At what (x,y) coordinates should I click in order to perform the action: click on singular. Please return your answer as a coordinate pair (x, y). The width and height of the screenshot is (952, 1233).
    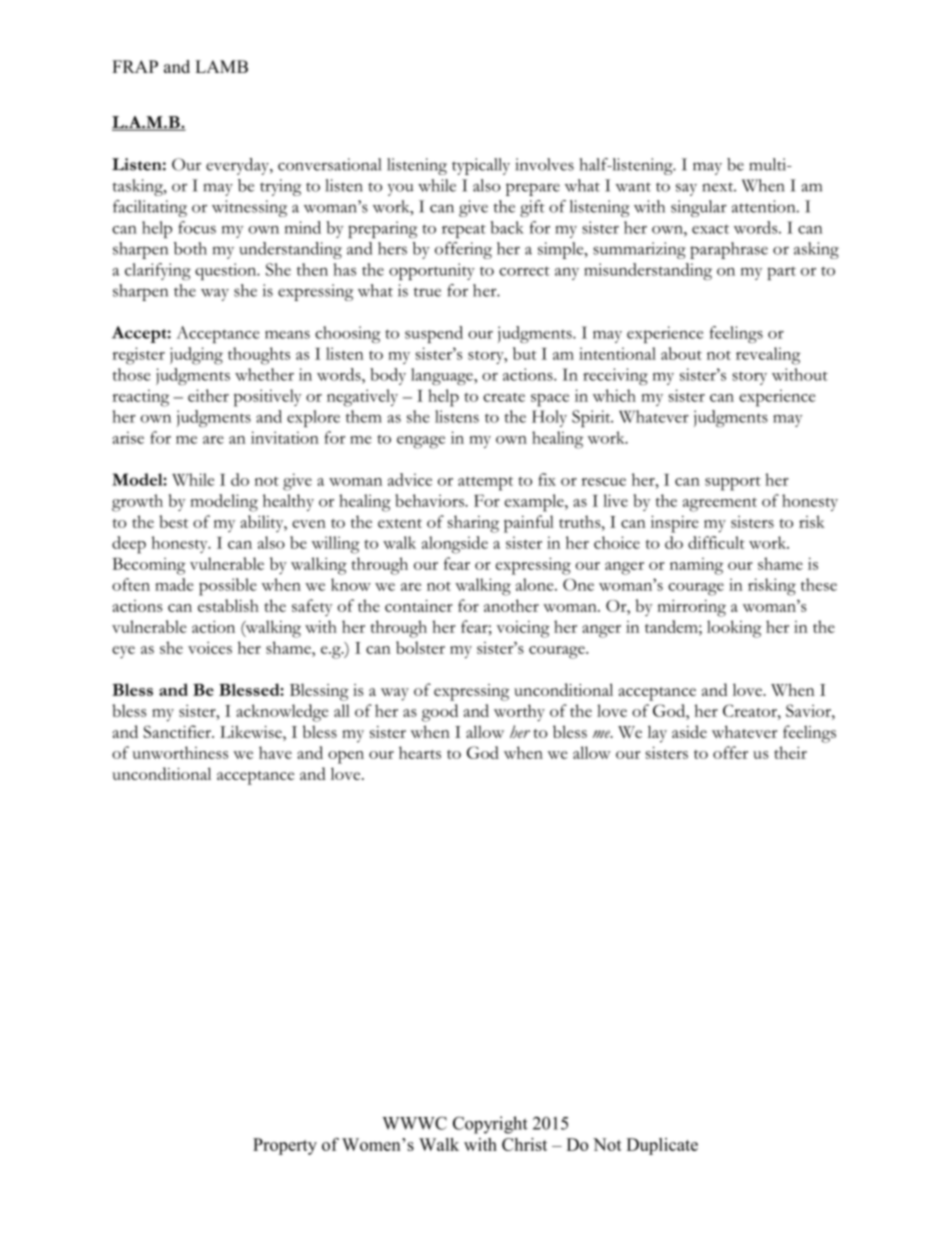
    Looking at the image, I should click on (699, 208).
